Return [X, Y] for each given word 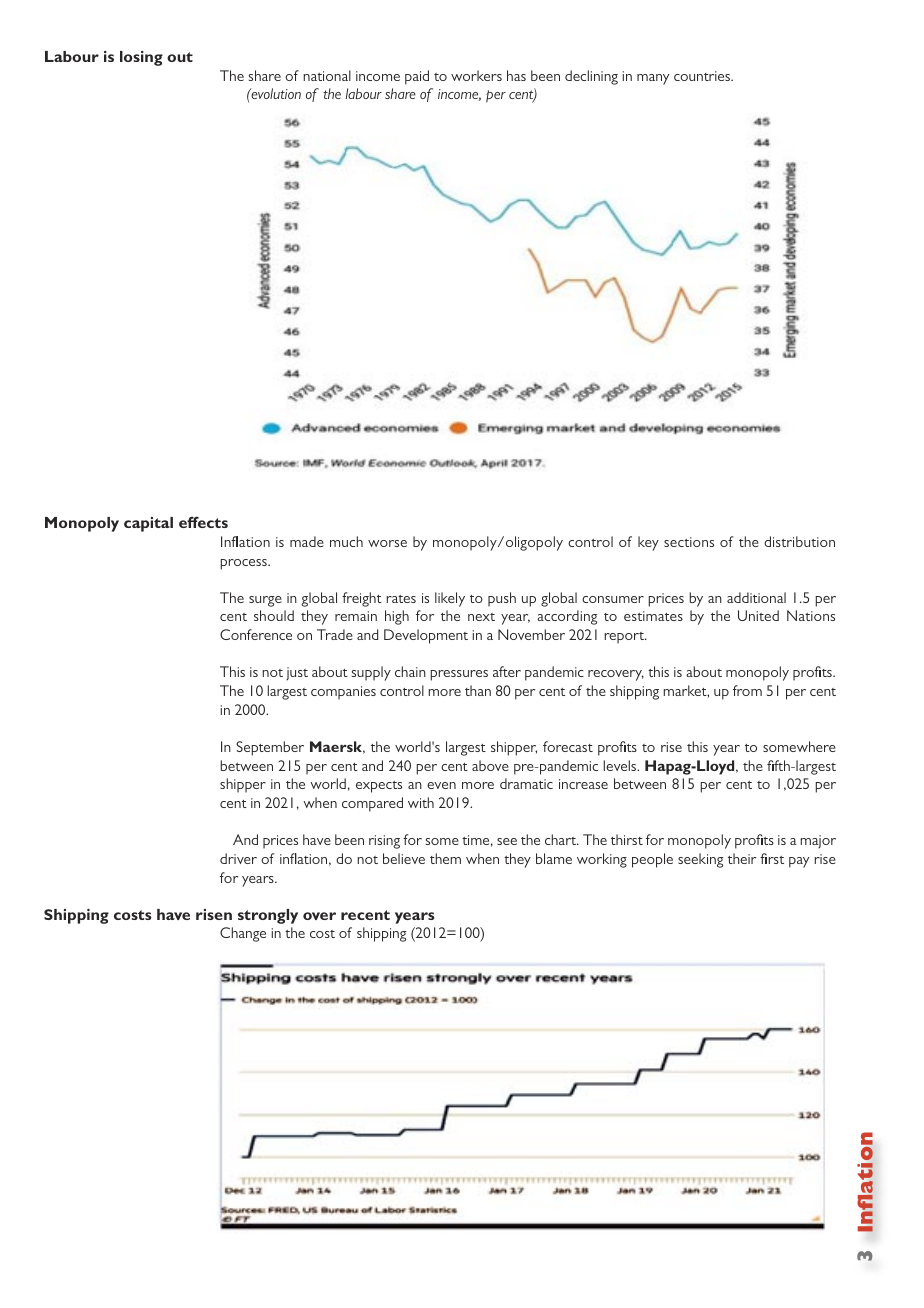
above [490, 765]
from [747, 690]
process [244, 564]
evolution [275, 93]
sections [689, 542]
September [270, 748]
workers [476, 75]
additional [756, 597]
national [327, 75]
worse [387, 543]
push [502, 599]
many [653, 79]
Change [243, 934]
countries [703, 76]
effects [203, 522]
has [516, 75]
